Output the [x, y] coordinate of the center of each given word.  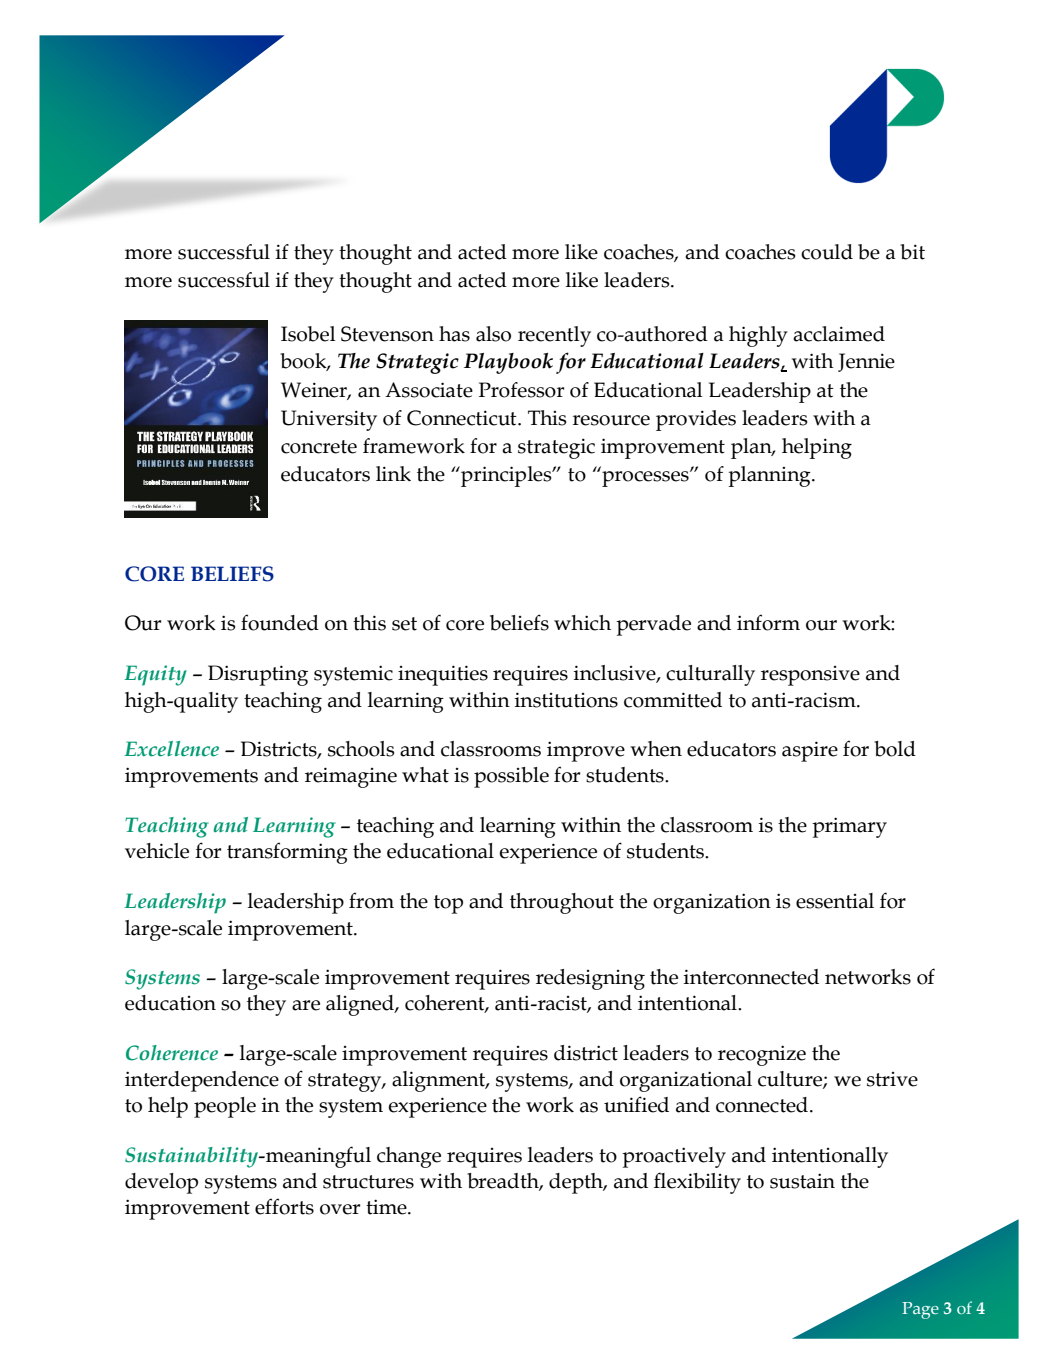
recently [554, 336]
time [387, 1207]
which [582, 623]
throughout [562, 903]
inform [768, 622]
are [306, 1005]
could [827, 252]
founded [280, 622]
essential [835, 901]
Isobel [308, 334]
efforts [284, 1206]
